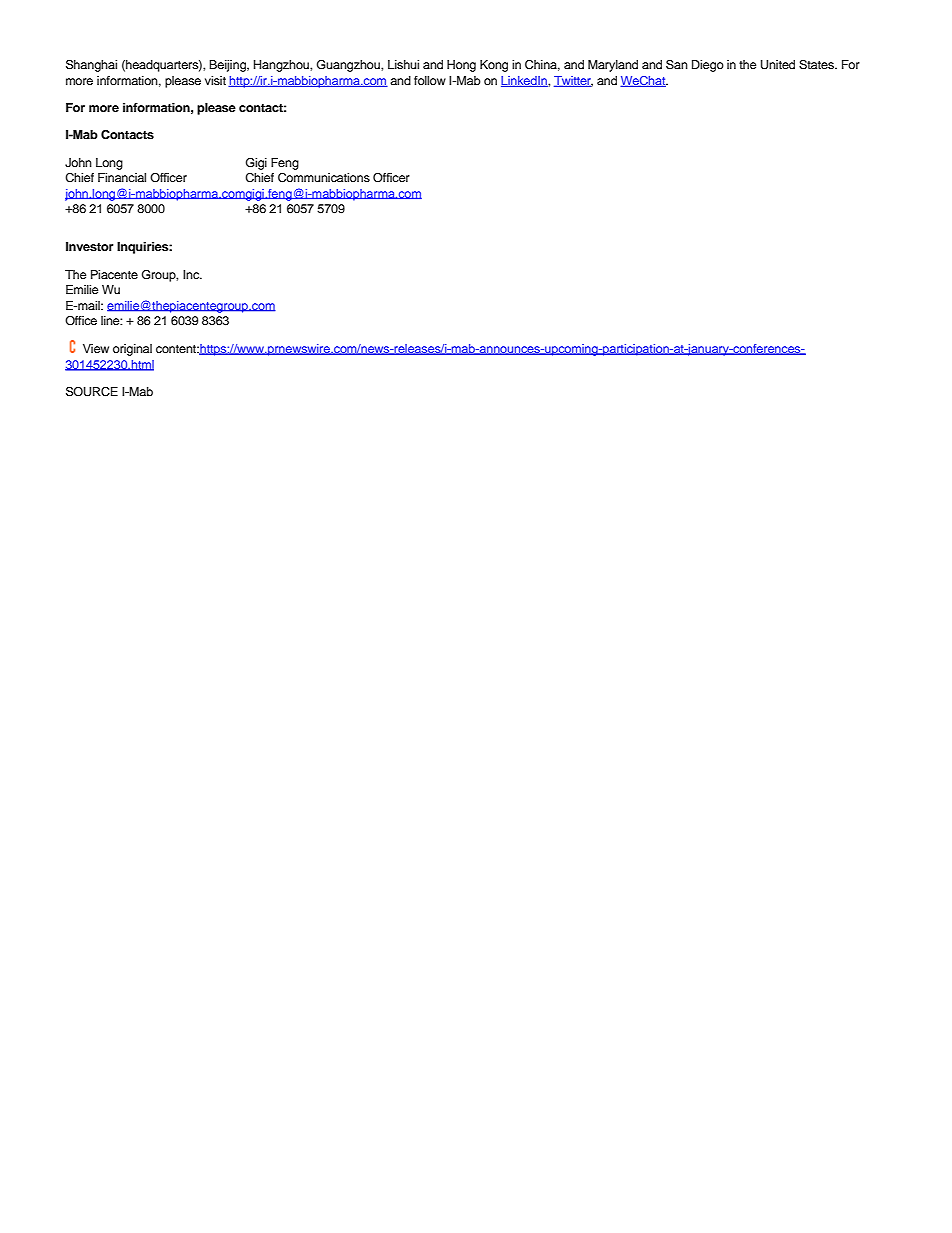  What do you see at coordinates (122, 177) in the screenshot?
I see `Financial` at bounding box center [122, 177].
